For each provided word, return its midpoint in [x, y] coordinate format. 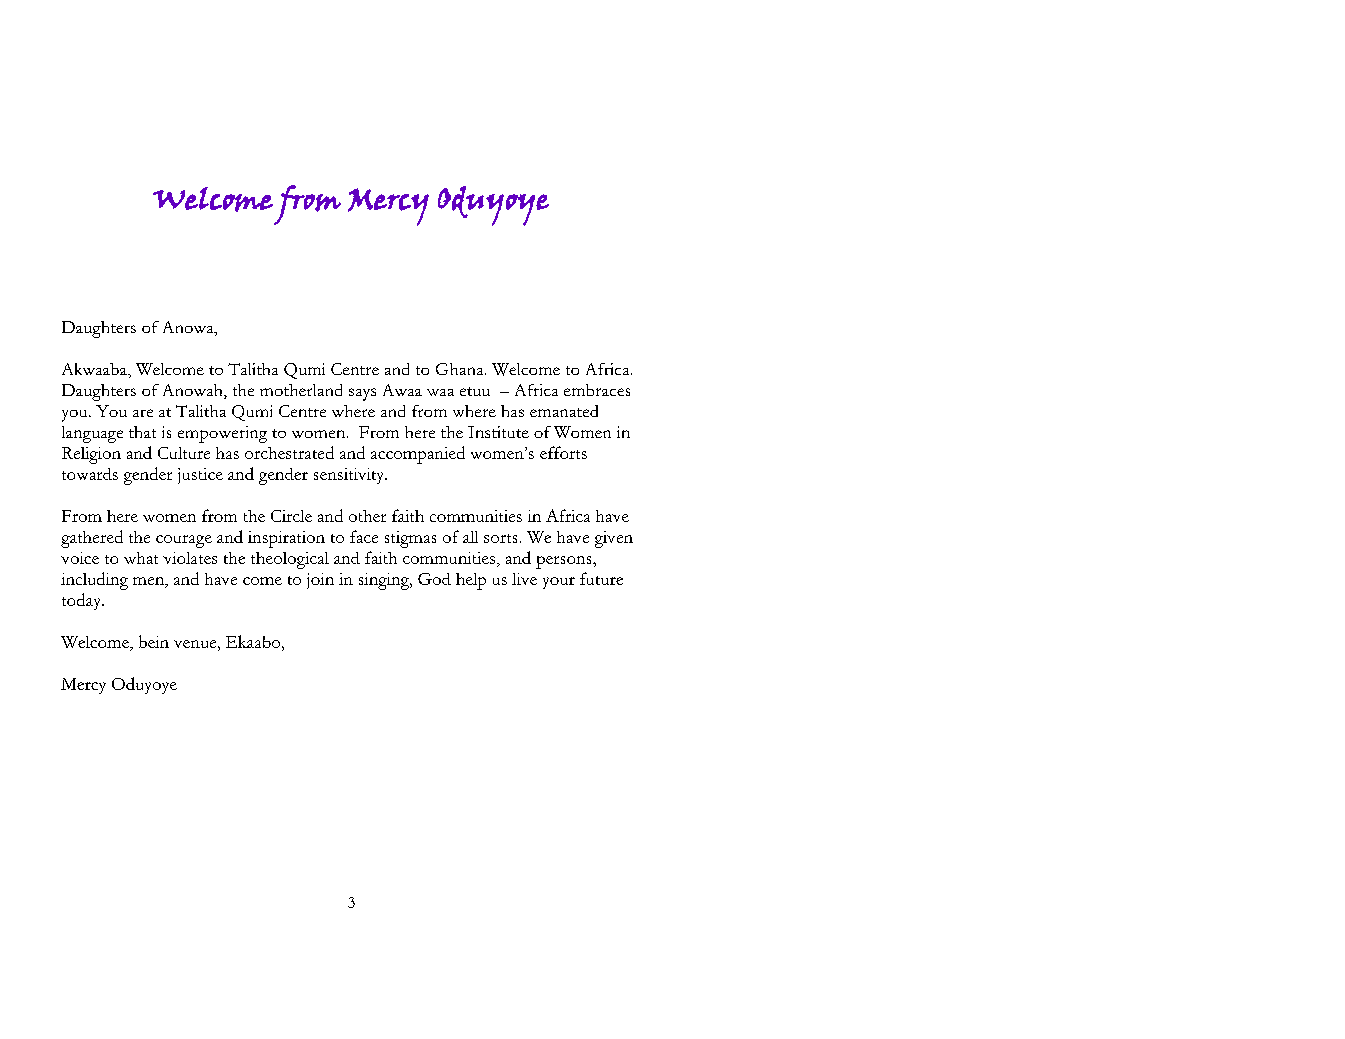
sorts [500, 538]
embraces [597, 390]
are [143, 413]
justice [200, 476]
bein [154, 641]
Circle [291, 516]
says [362, 394]
